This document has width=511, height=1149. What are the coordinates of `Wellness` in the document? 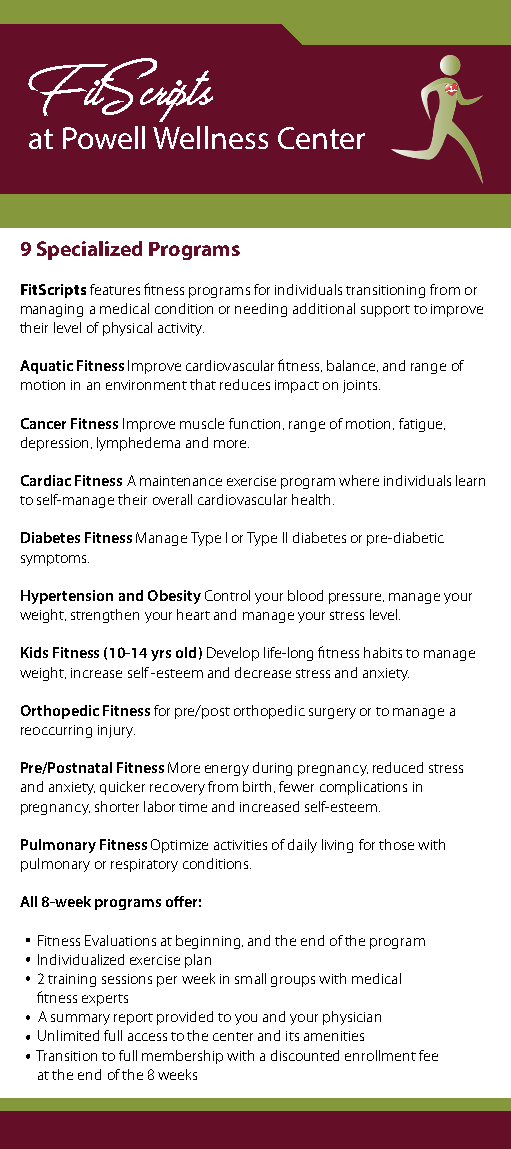 It's located at (210, 137).
